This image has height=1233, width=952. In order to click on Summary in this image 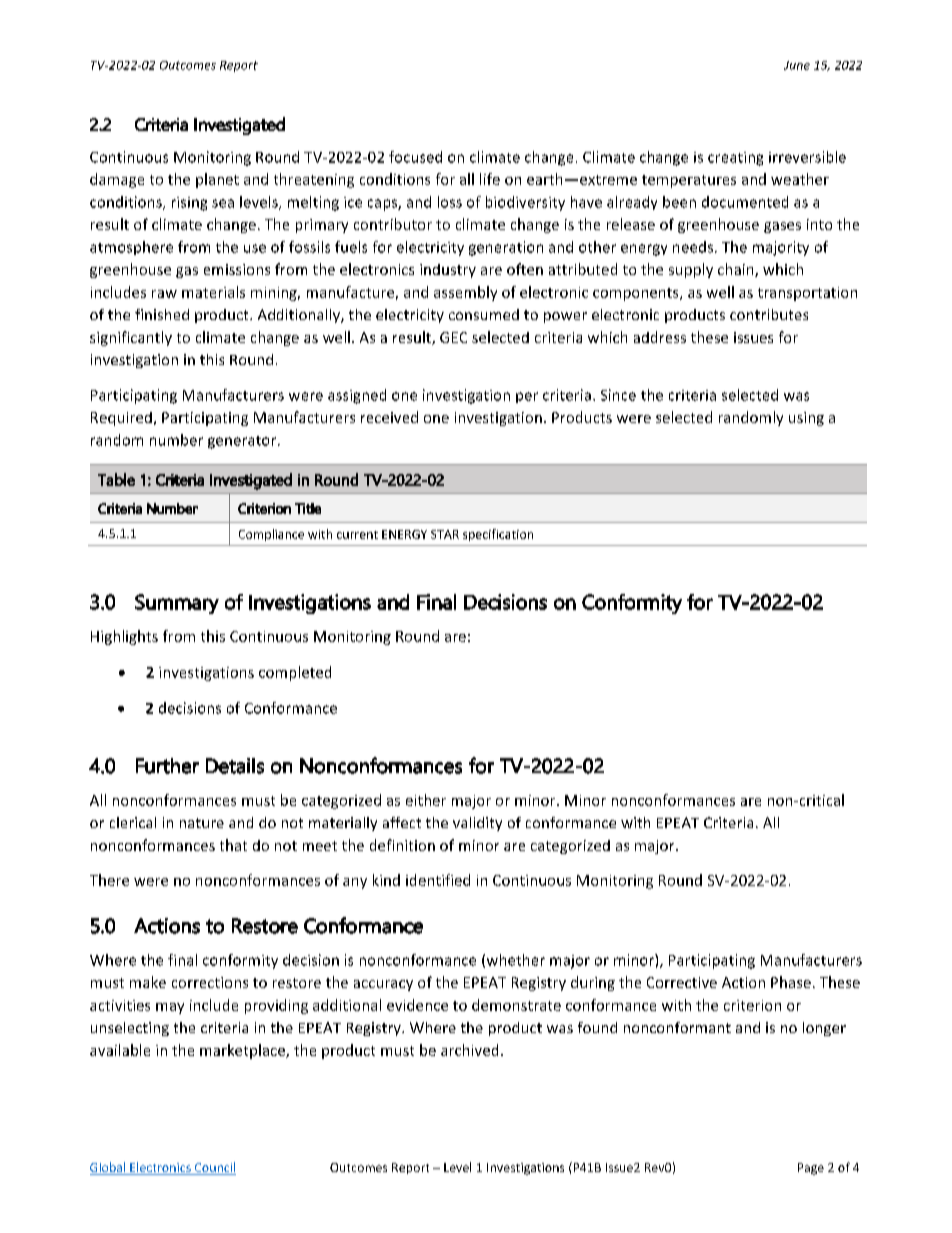, I will do `click(177, 604)`.
